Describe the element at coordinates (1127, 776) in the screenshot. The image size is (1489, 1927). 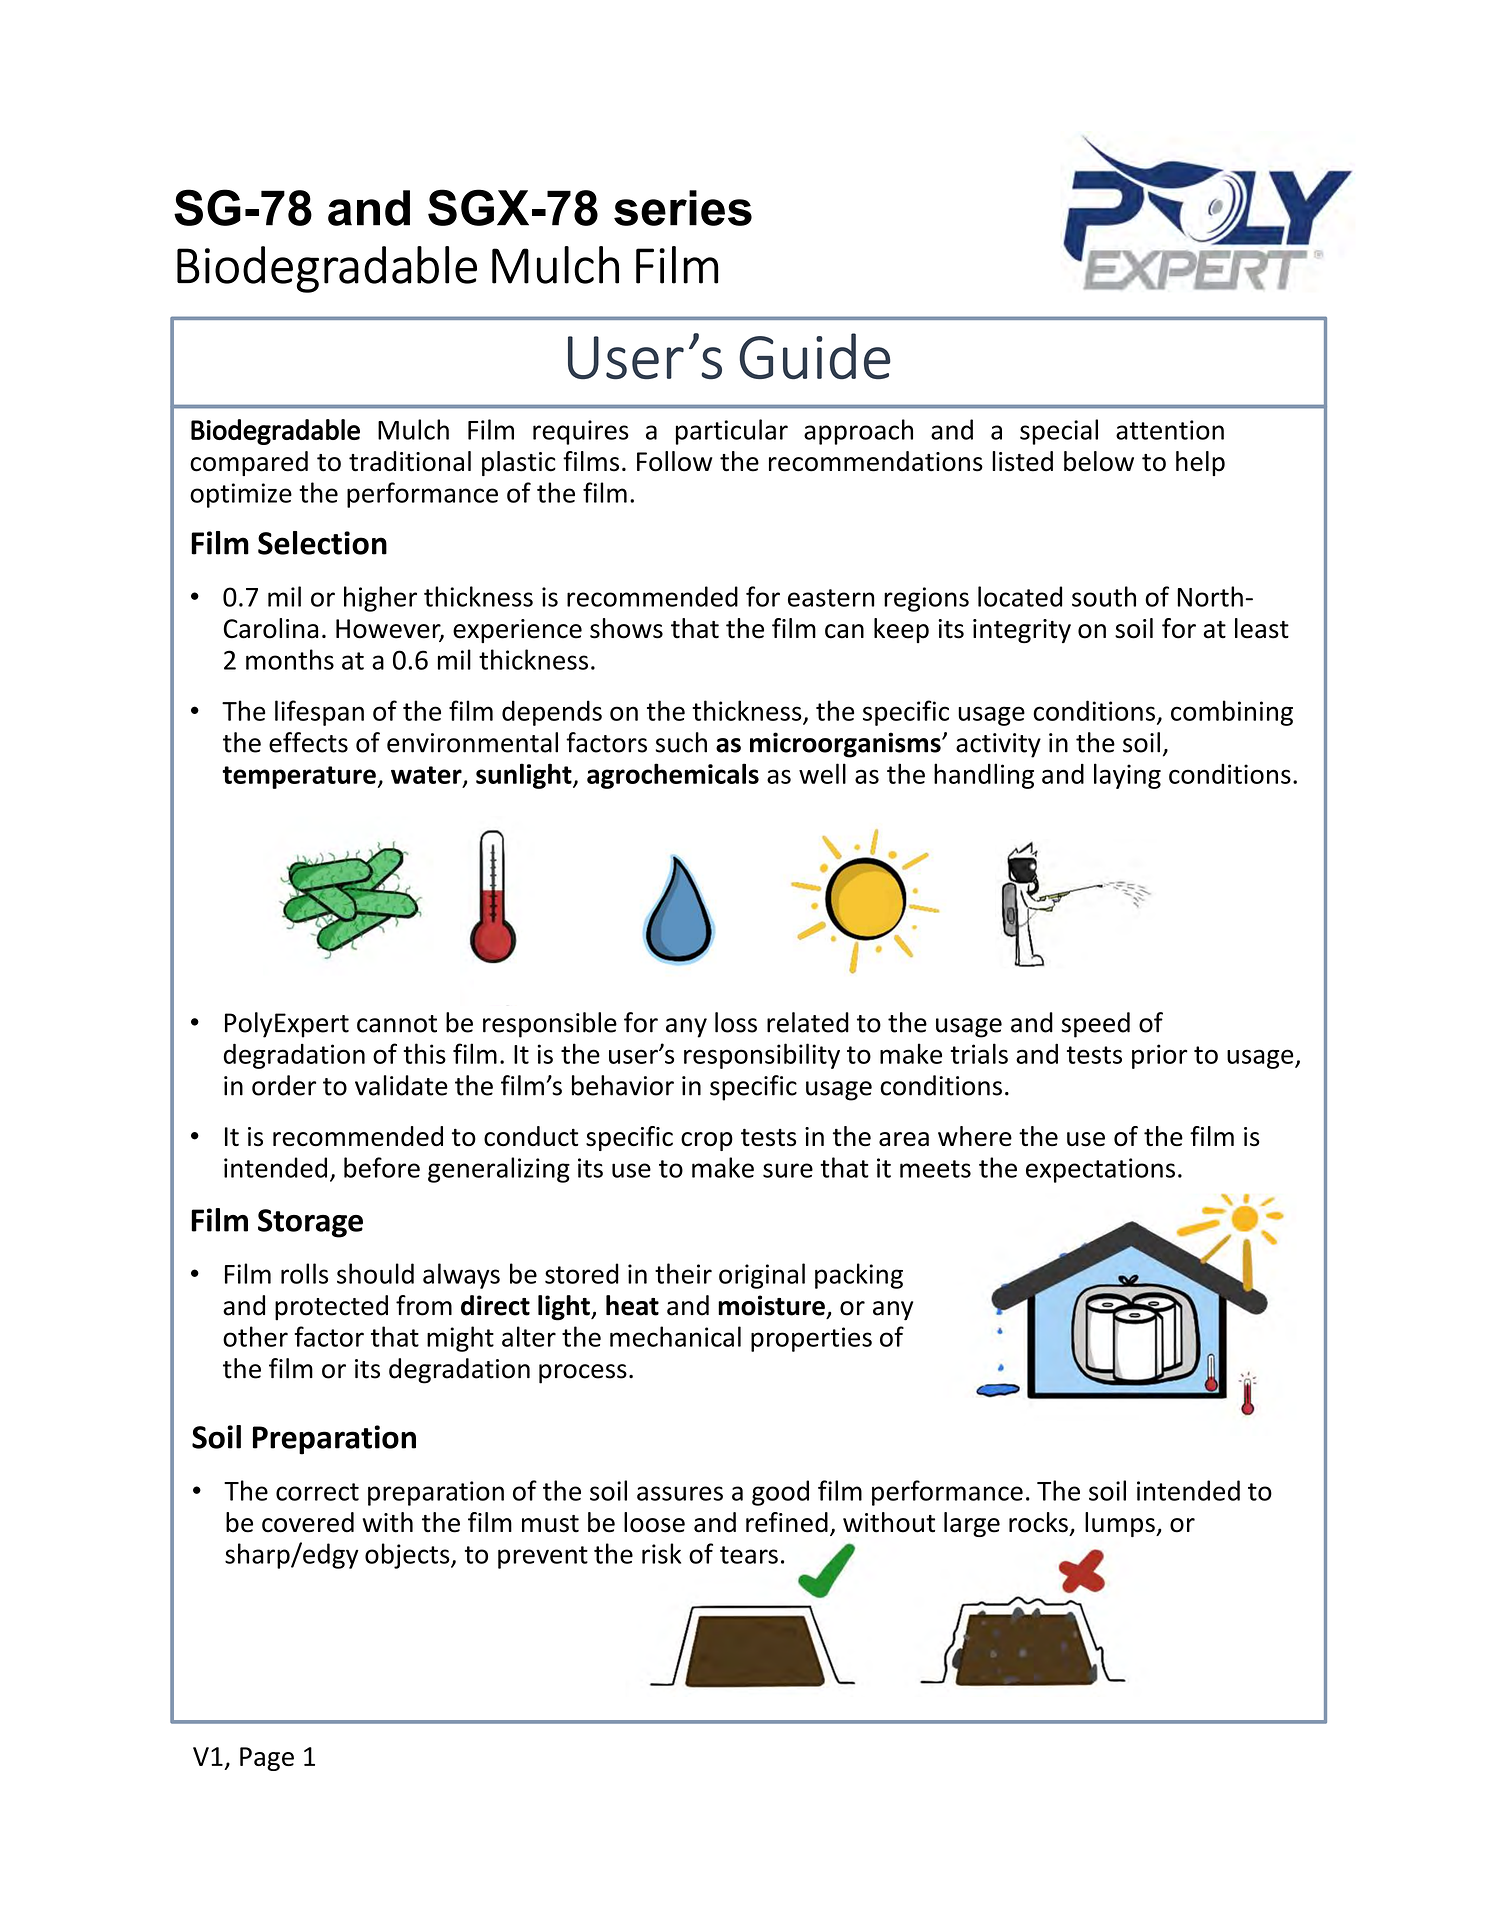
I see `laying` at that location.
